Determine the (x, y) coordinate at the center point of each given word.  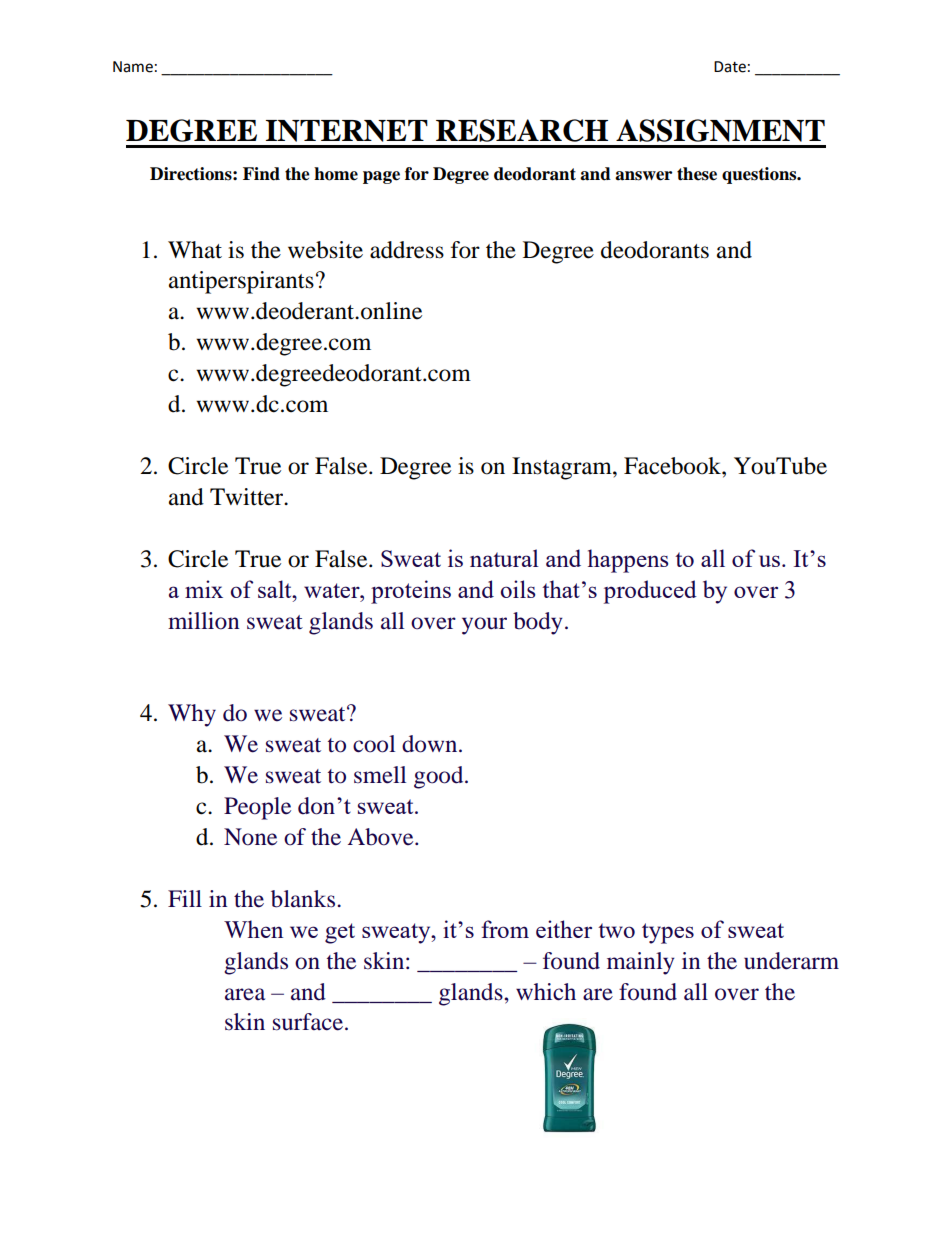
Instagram (563, 468)
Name (133, 67)
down (431, 744)
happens (628, 561)
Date (730, 67)
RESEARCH (522, 130)
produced (650, 592)
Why (192, 715)
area (245, 994)
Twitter (248, 497)
